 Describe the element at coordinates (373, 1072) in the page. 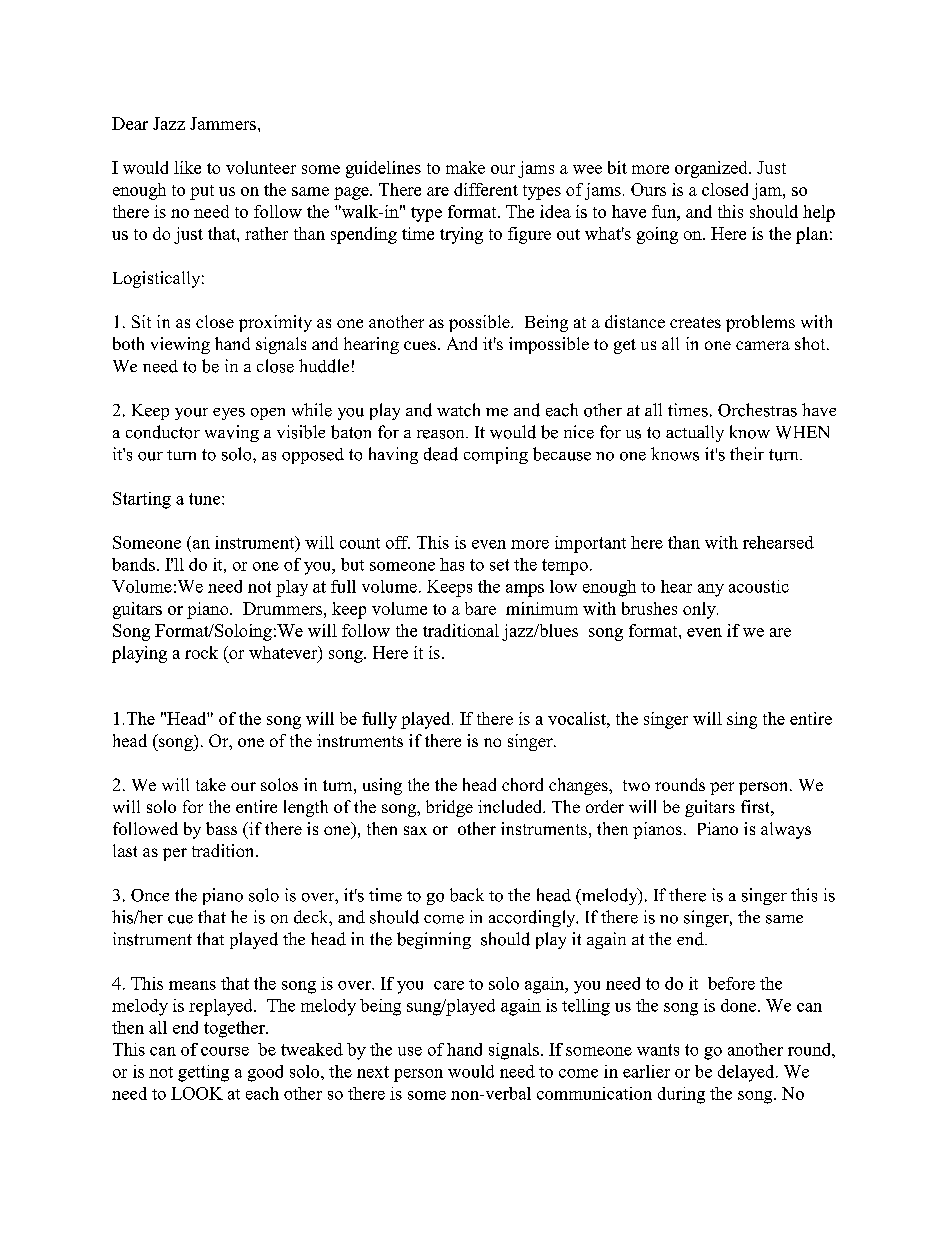

I see `next` at that location.
